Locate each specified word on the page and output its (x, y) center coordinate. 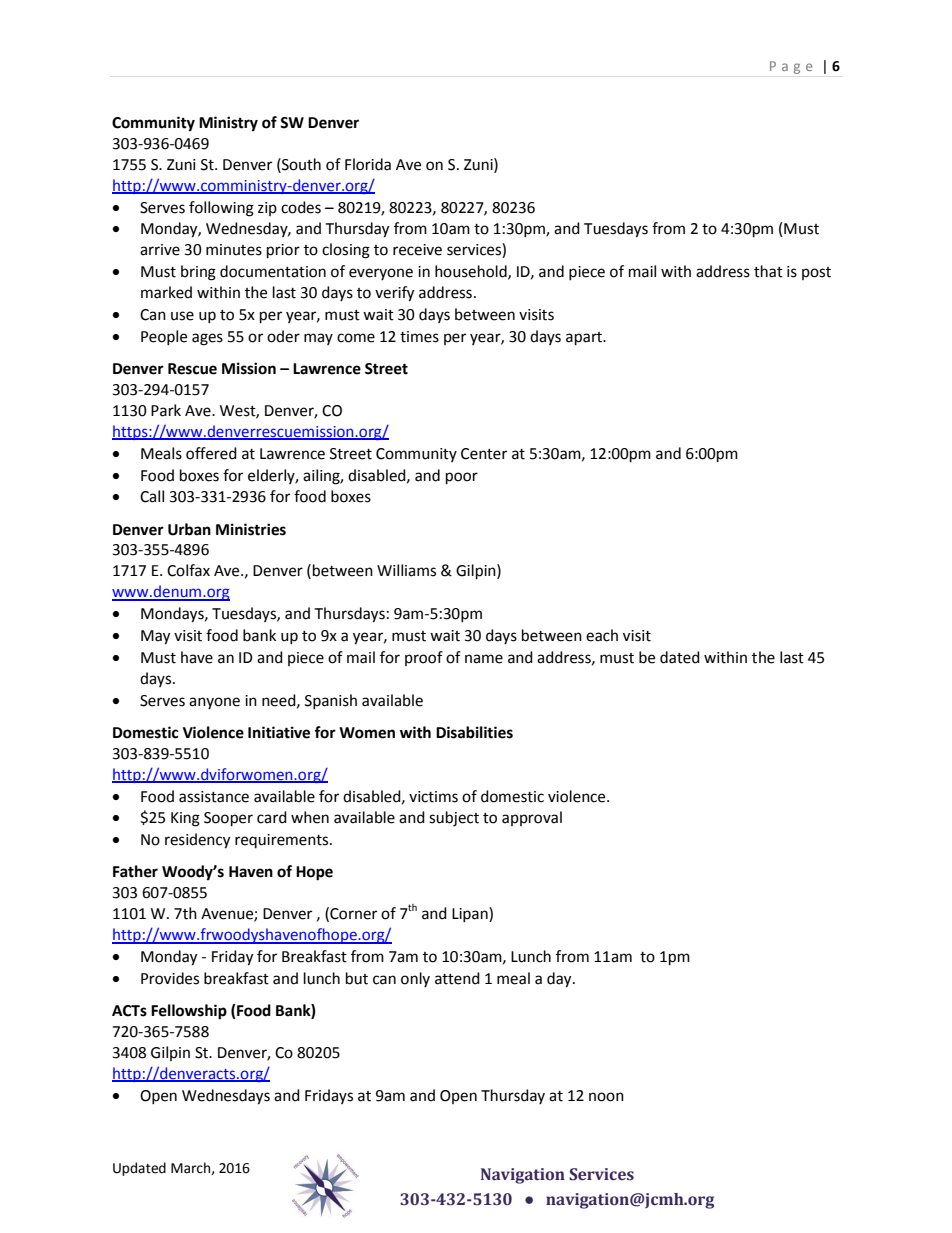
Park (166, 410)
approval (532, 818)
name (484, 659)
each (602, 635)
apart (585, 339)
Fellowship (189, 1012)
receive (417, 250)
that (768, 271)
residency (197, 841)
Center (484, 454)
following (221, 209)
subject (454, 819)
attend (457, 978)
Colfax (188, 570)
